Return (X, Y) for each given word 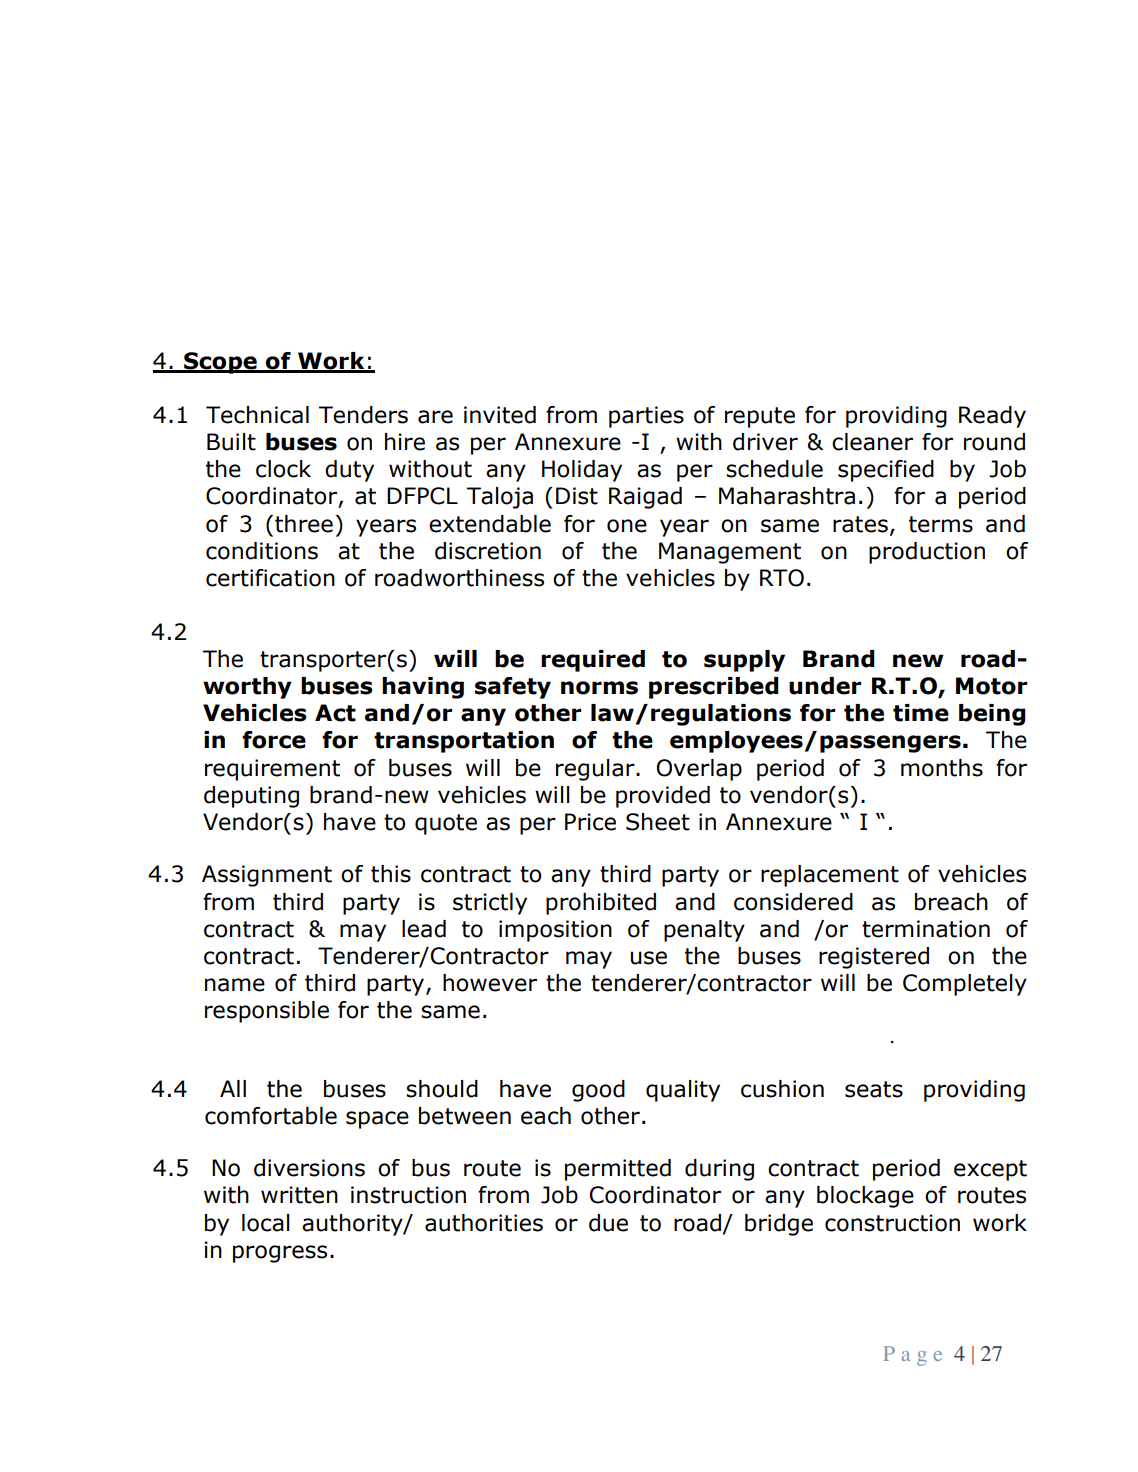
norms (599, 688)
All (233, 1088)
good (598, 1091)
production (927, 553)
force (274, 740)
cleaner (872, 442)
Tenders (363, 415)
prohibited (601, 904)
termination (926, 929)
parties (646, 417)
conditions (262, 551)
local (266, 1223)
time (921, 713)
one (627, 526)
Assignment (267, 876)
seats (874, 1089)
